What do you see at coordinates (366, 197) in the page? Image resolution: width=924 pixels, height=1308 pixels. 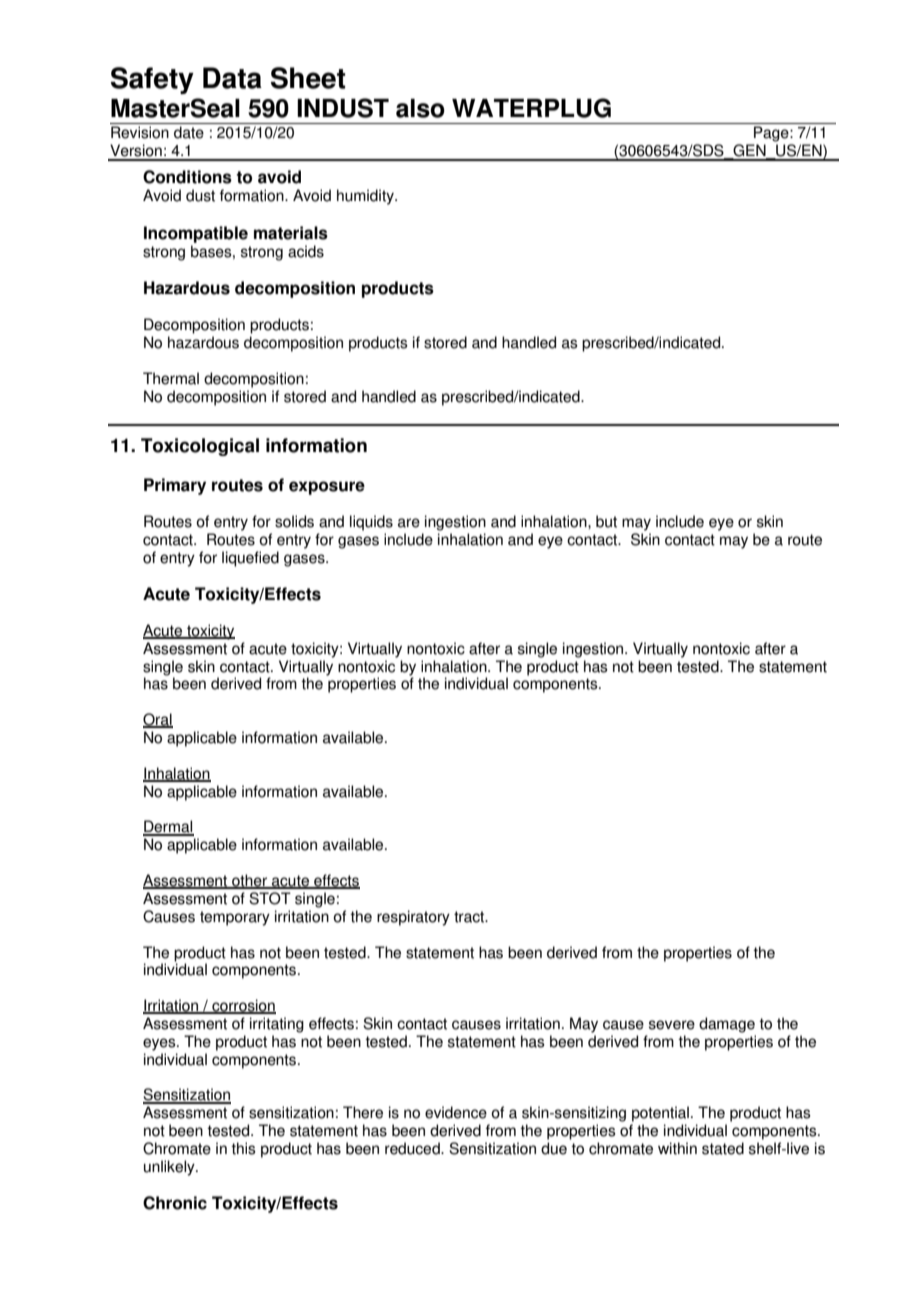 I see `humidity` at bounding box center [366, 197].
